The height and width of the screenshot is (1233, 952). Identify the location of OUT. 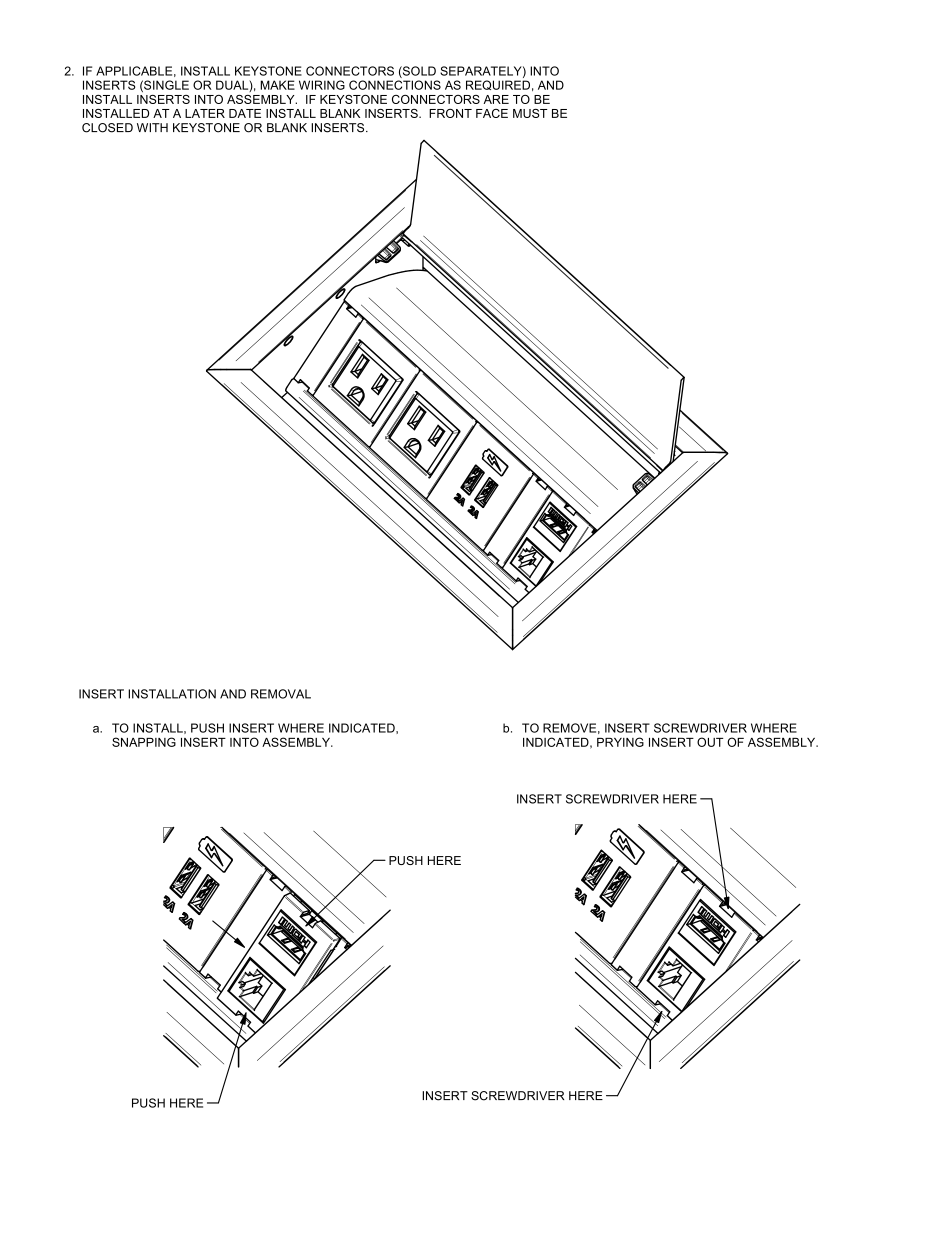
(710, 742).
